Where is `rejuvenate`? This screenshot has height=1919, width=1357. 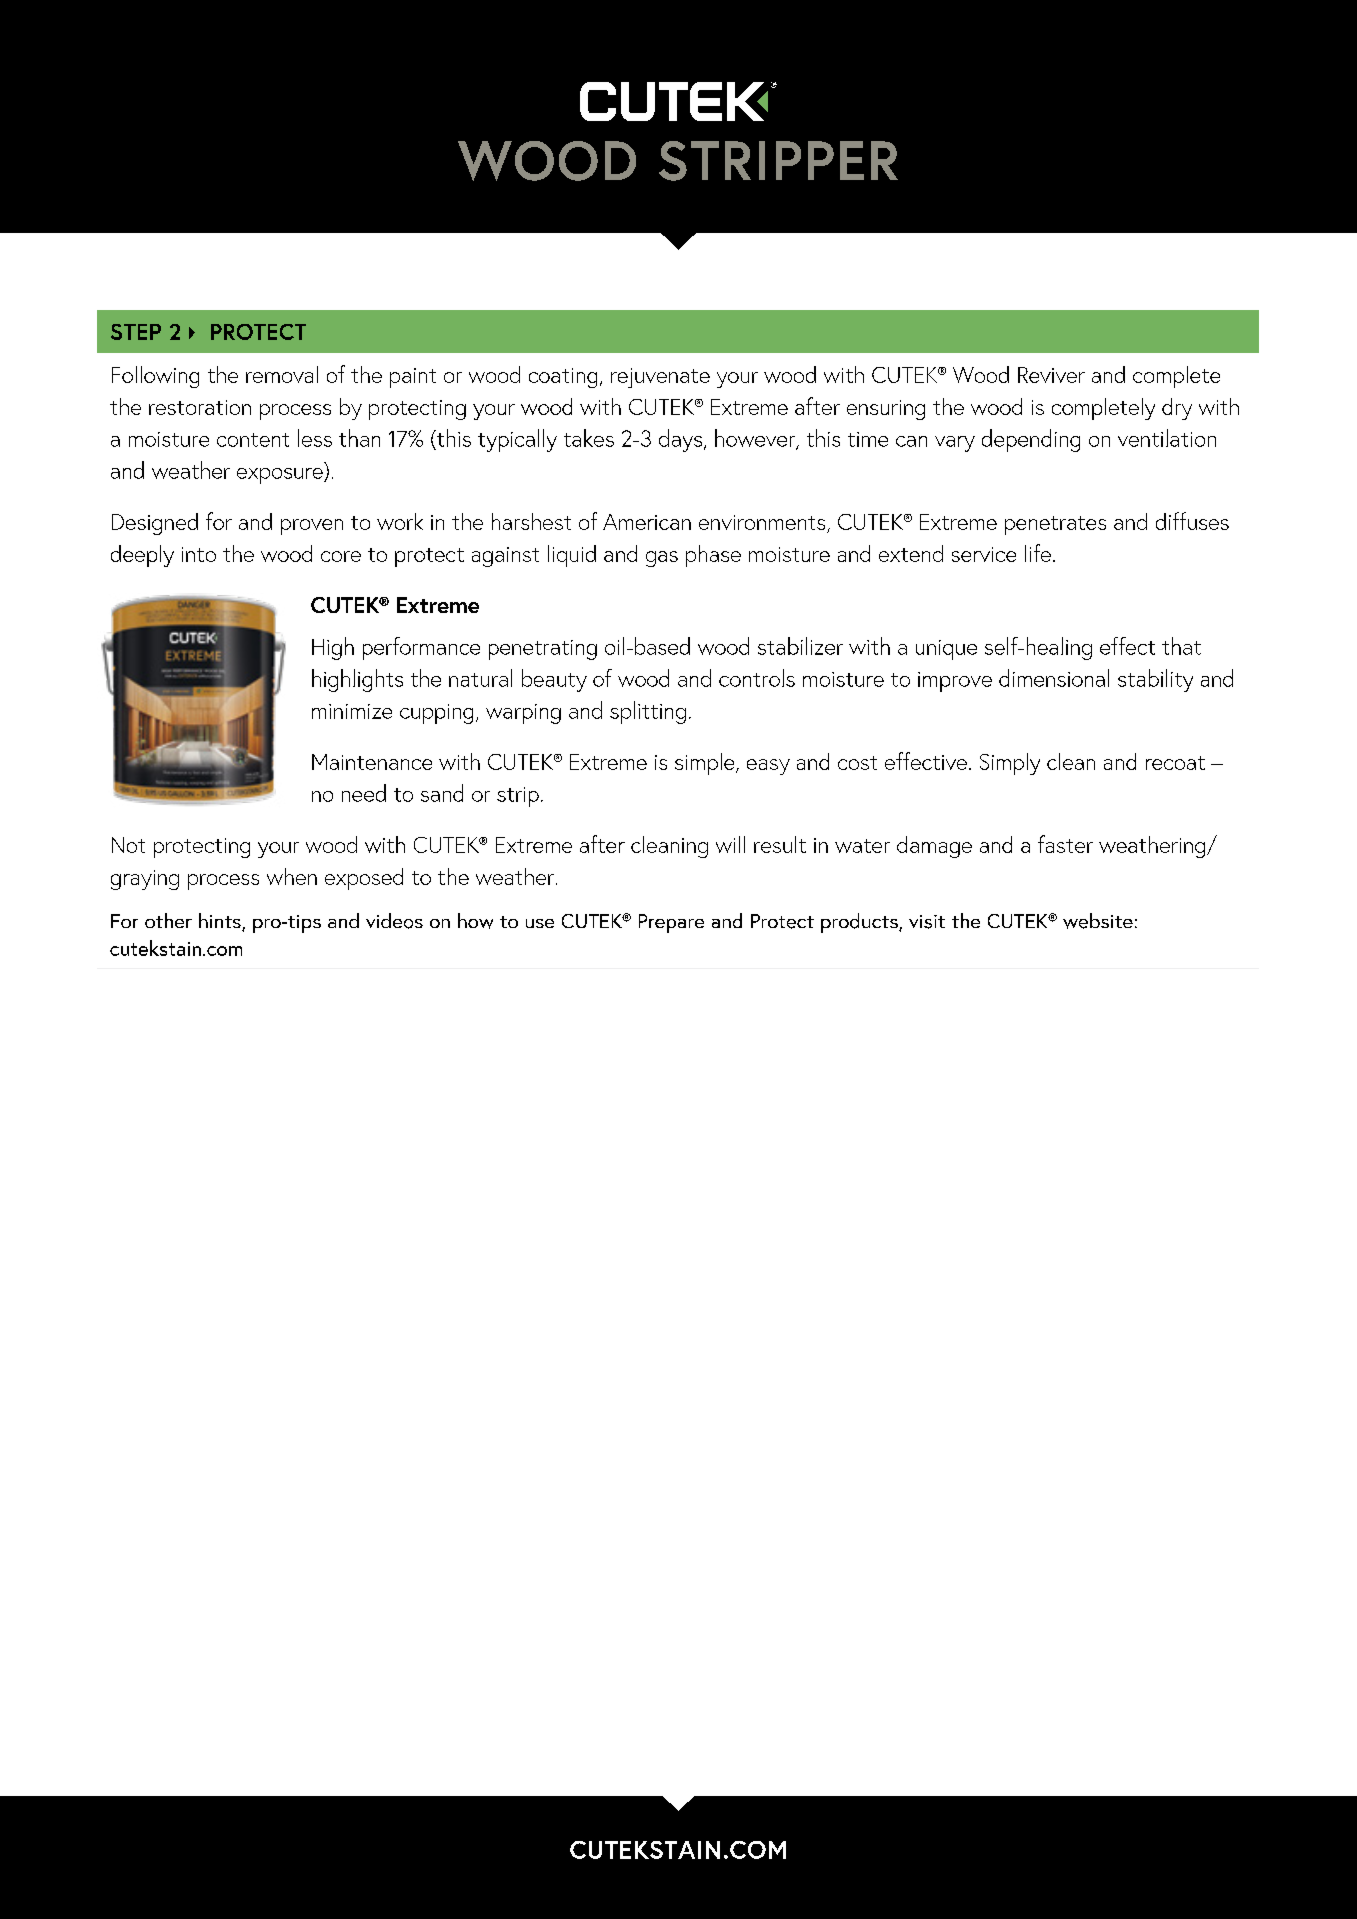 rejuvenate is located at coordinates (660, 378).
